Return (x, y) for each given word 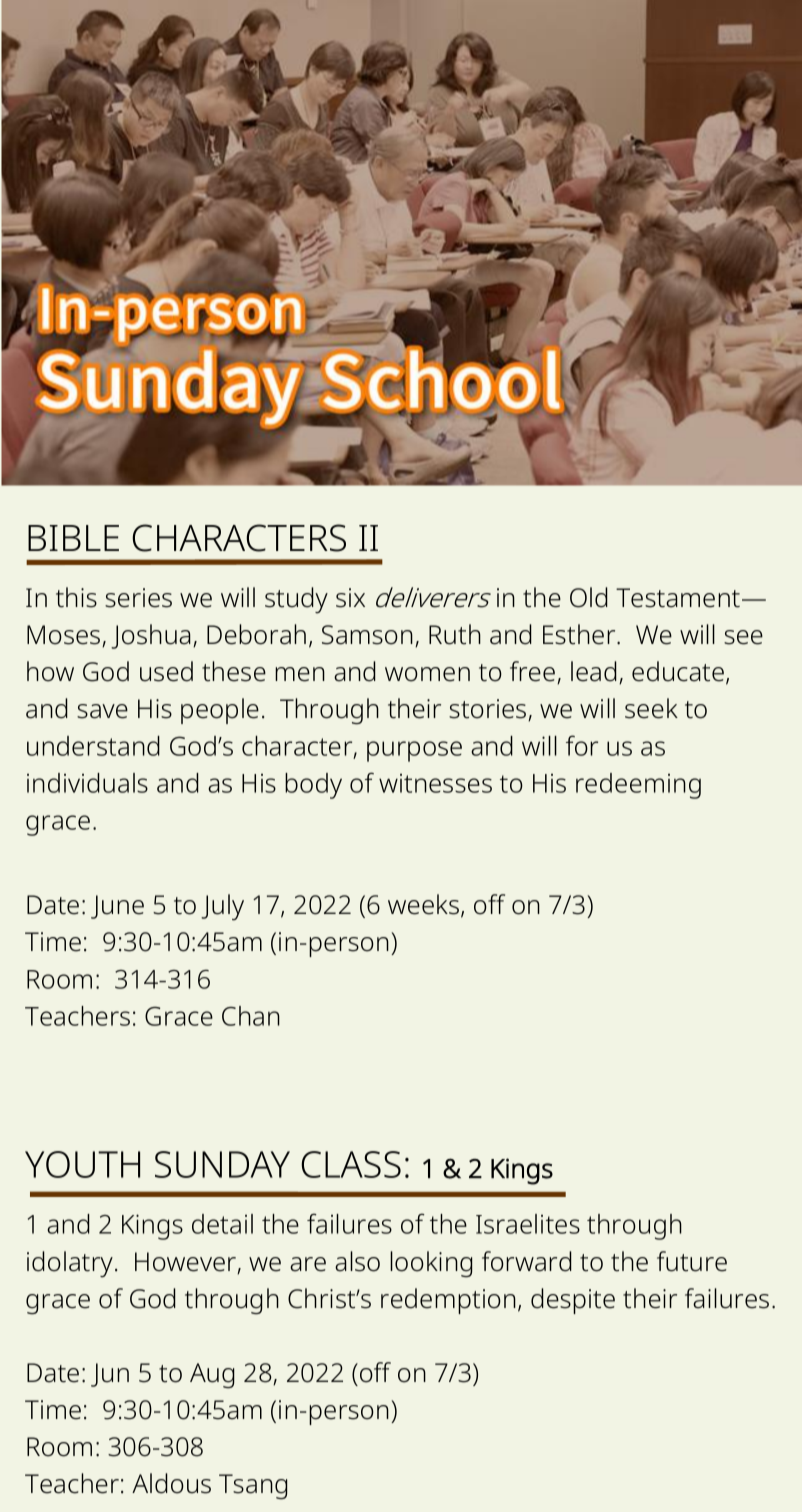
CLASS (351, 1164)
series (138, 598)
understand (93, 746)
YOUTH (82, 1164)
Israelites (528, 1224)
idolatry (71, 1264)
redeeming (638, 786)
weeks (423, 904)
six (350, 598)
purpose (414, 751)
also (357, 1261)
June (117, 907)
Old (589, 597)
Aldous (171, 1483)
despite (573, 1301)
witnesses (435, 783)
